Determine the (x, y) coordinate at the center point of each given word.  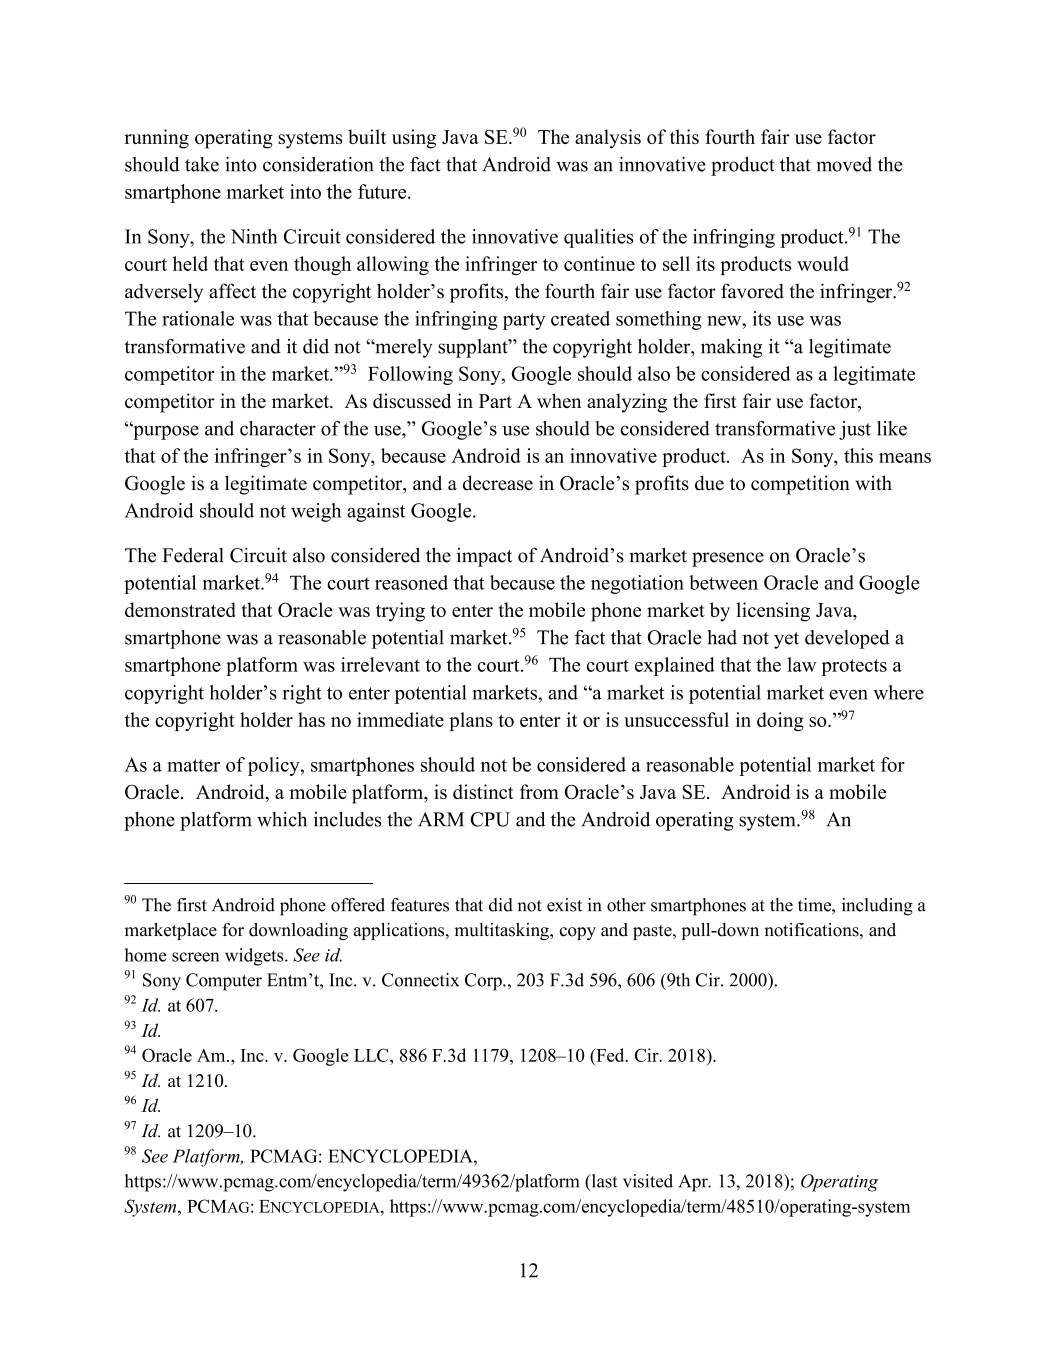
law (801, 664)
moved (844, 164)
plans (471, 721)
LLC (372, 1055)
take (202, 164)
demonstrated (180, 609)
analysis (608, 139)
